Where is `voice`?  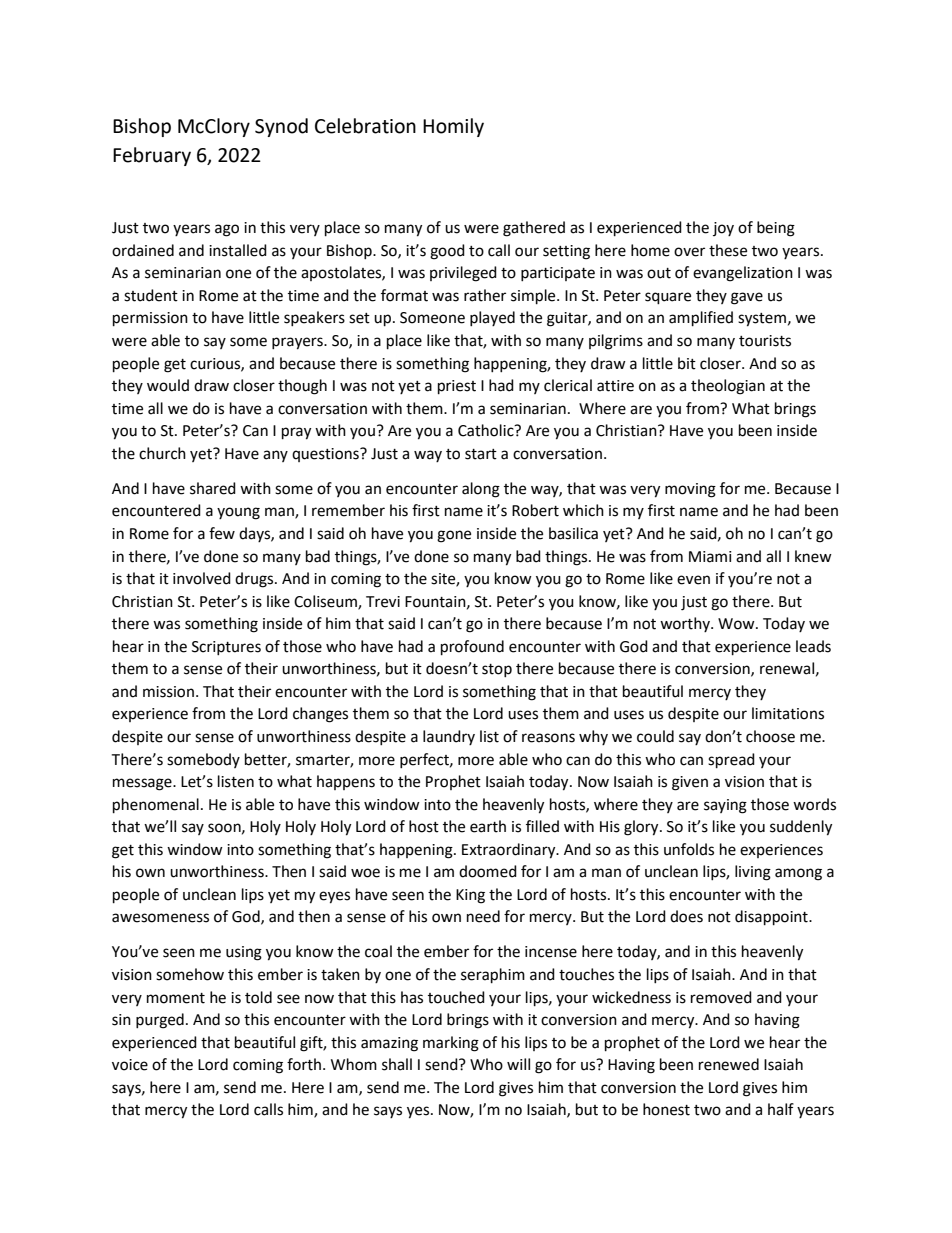
voice is located at coordinates (130, 1065).
